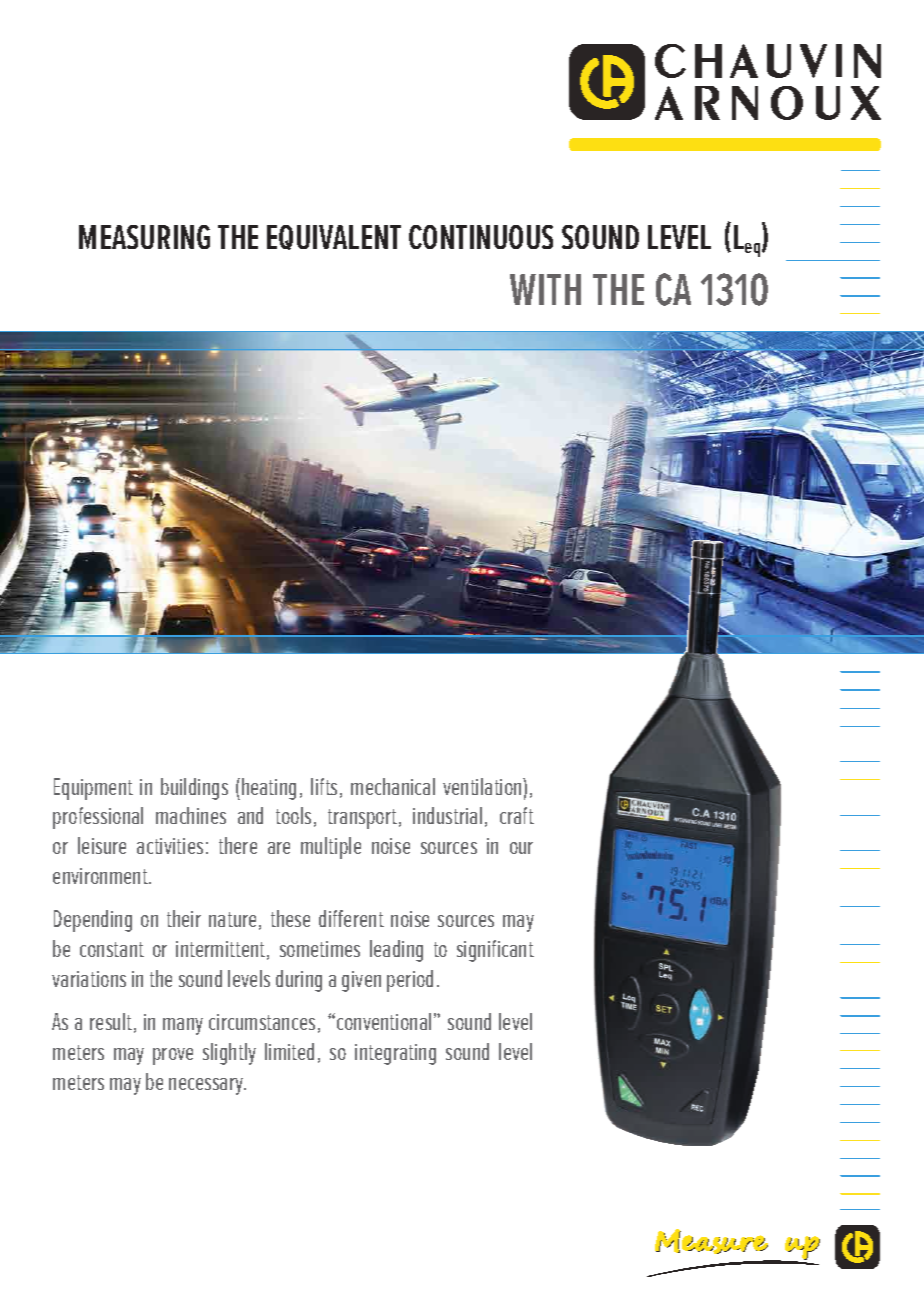 This screenshot has width=924, height=1308. What do you see at coordinates (289, 1051) in the screenshot?
I see `limited` at bounding box center [289, 1051].
